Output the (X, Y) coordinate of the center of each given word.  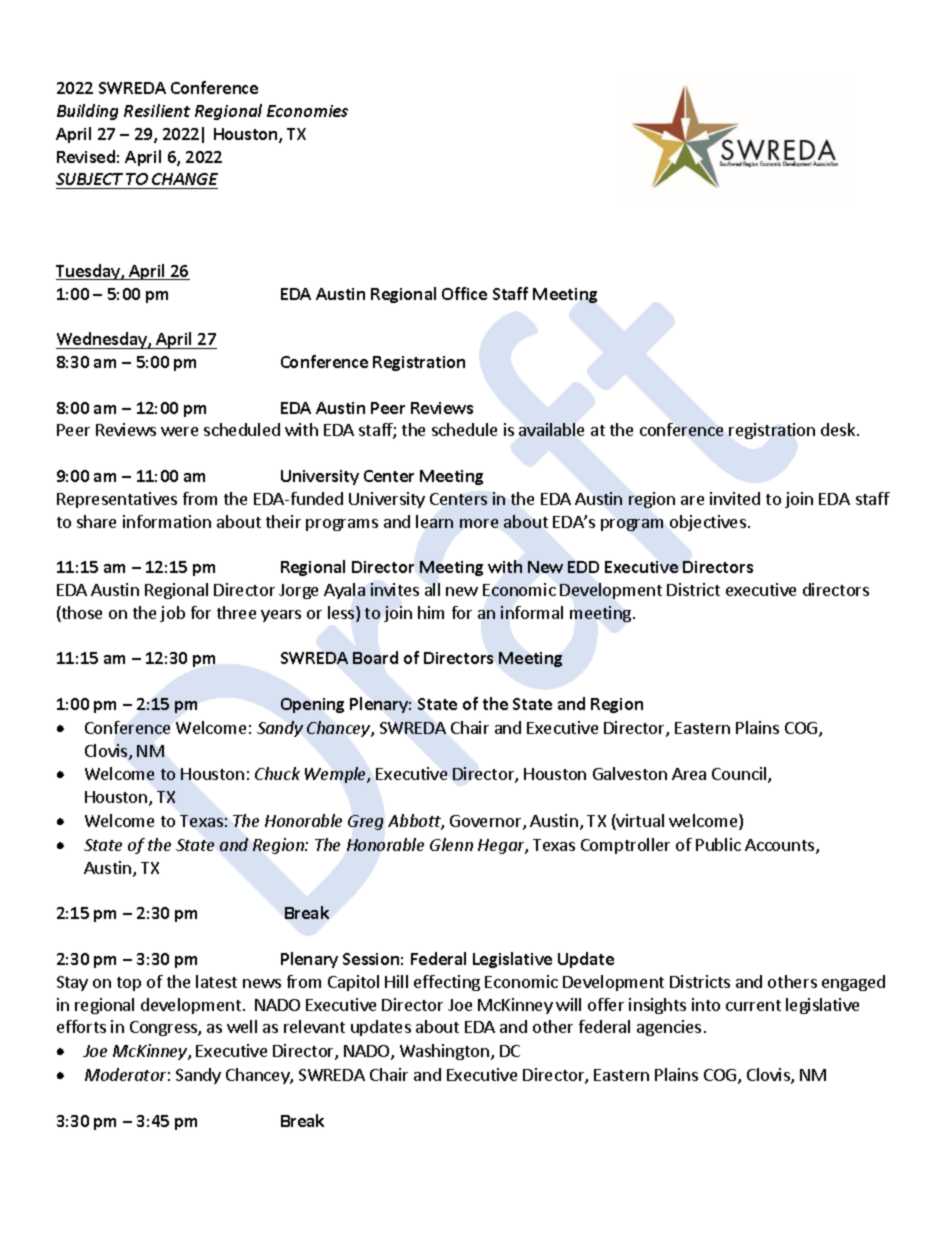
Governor (487, 822)
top (129, 984)
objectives (708, 523)
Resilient (157, 110)
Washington (446, 1052)
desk (839, 429)
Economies (307, 111)
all (432, 589)
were (179, 431)
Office (464, 293)
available (551, 429)
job (172, 614)
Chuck (277, 773)
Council (740, 775)
